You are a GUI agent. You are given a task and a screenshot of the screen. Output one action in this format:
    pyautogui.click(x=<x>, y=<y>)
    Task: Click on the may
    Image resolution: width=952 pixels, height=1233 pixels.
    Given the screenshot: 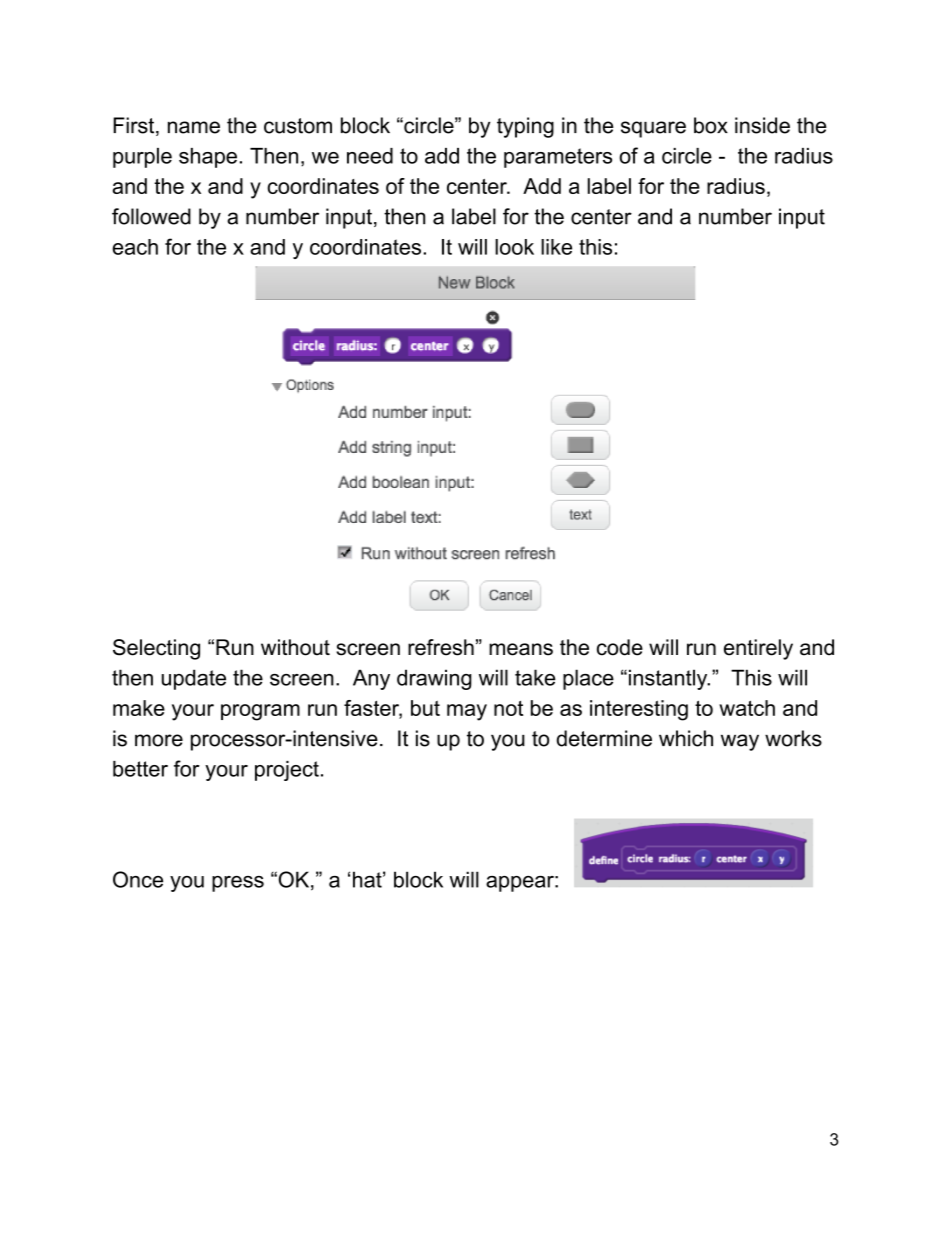 What is the action you would take?
    pyautogui.click(x=467, y=712)
